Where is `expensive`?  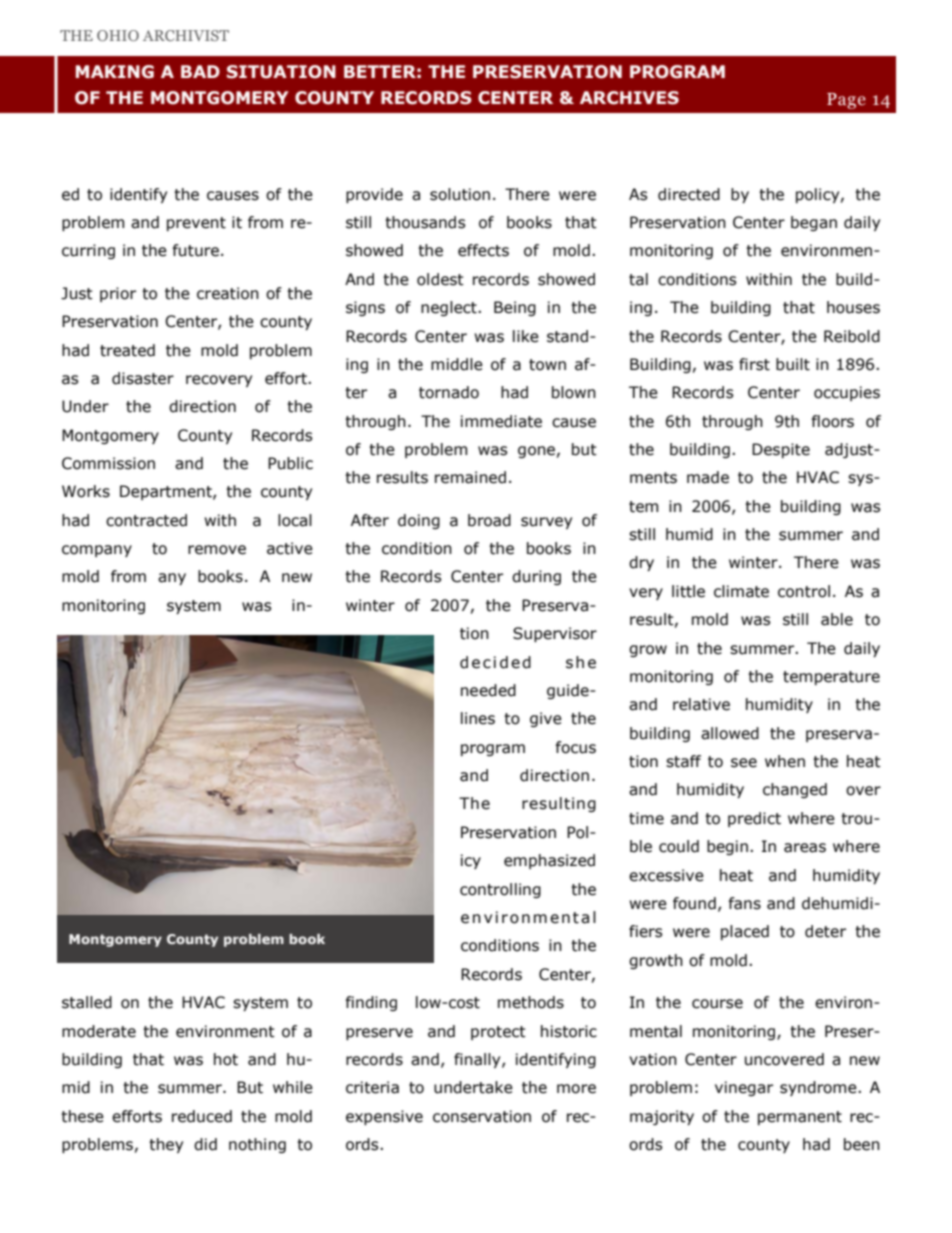
expensive is located at coordinates (384, 1117).
